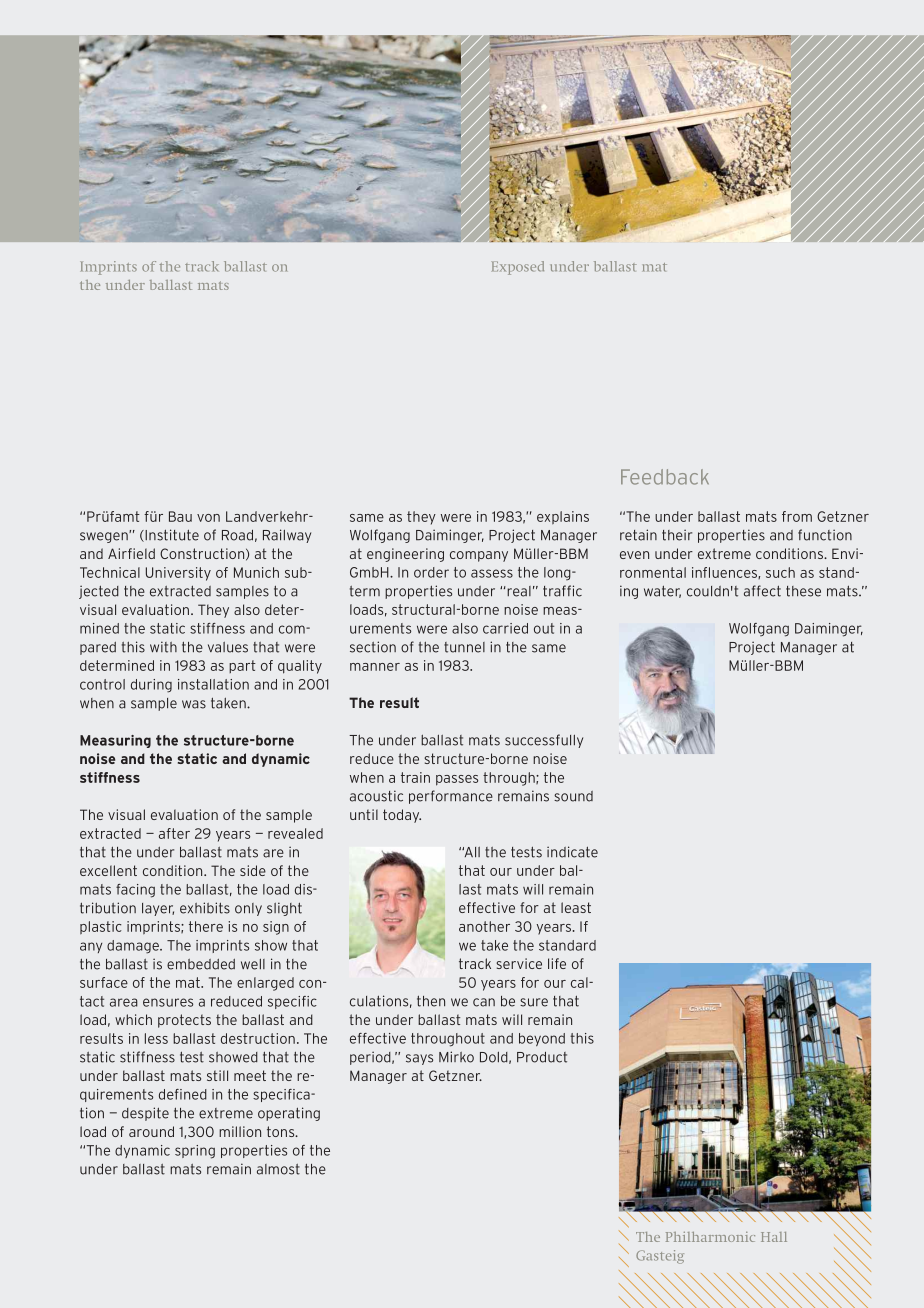 The image size is (924, 1308). Describe the element at coordinates (457, 780) in the image. I see `passes` at that location.
